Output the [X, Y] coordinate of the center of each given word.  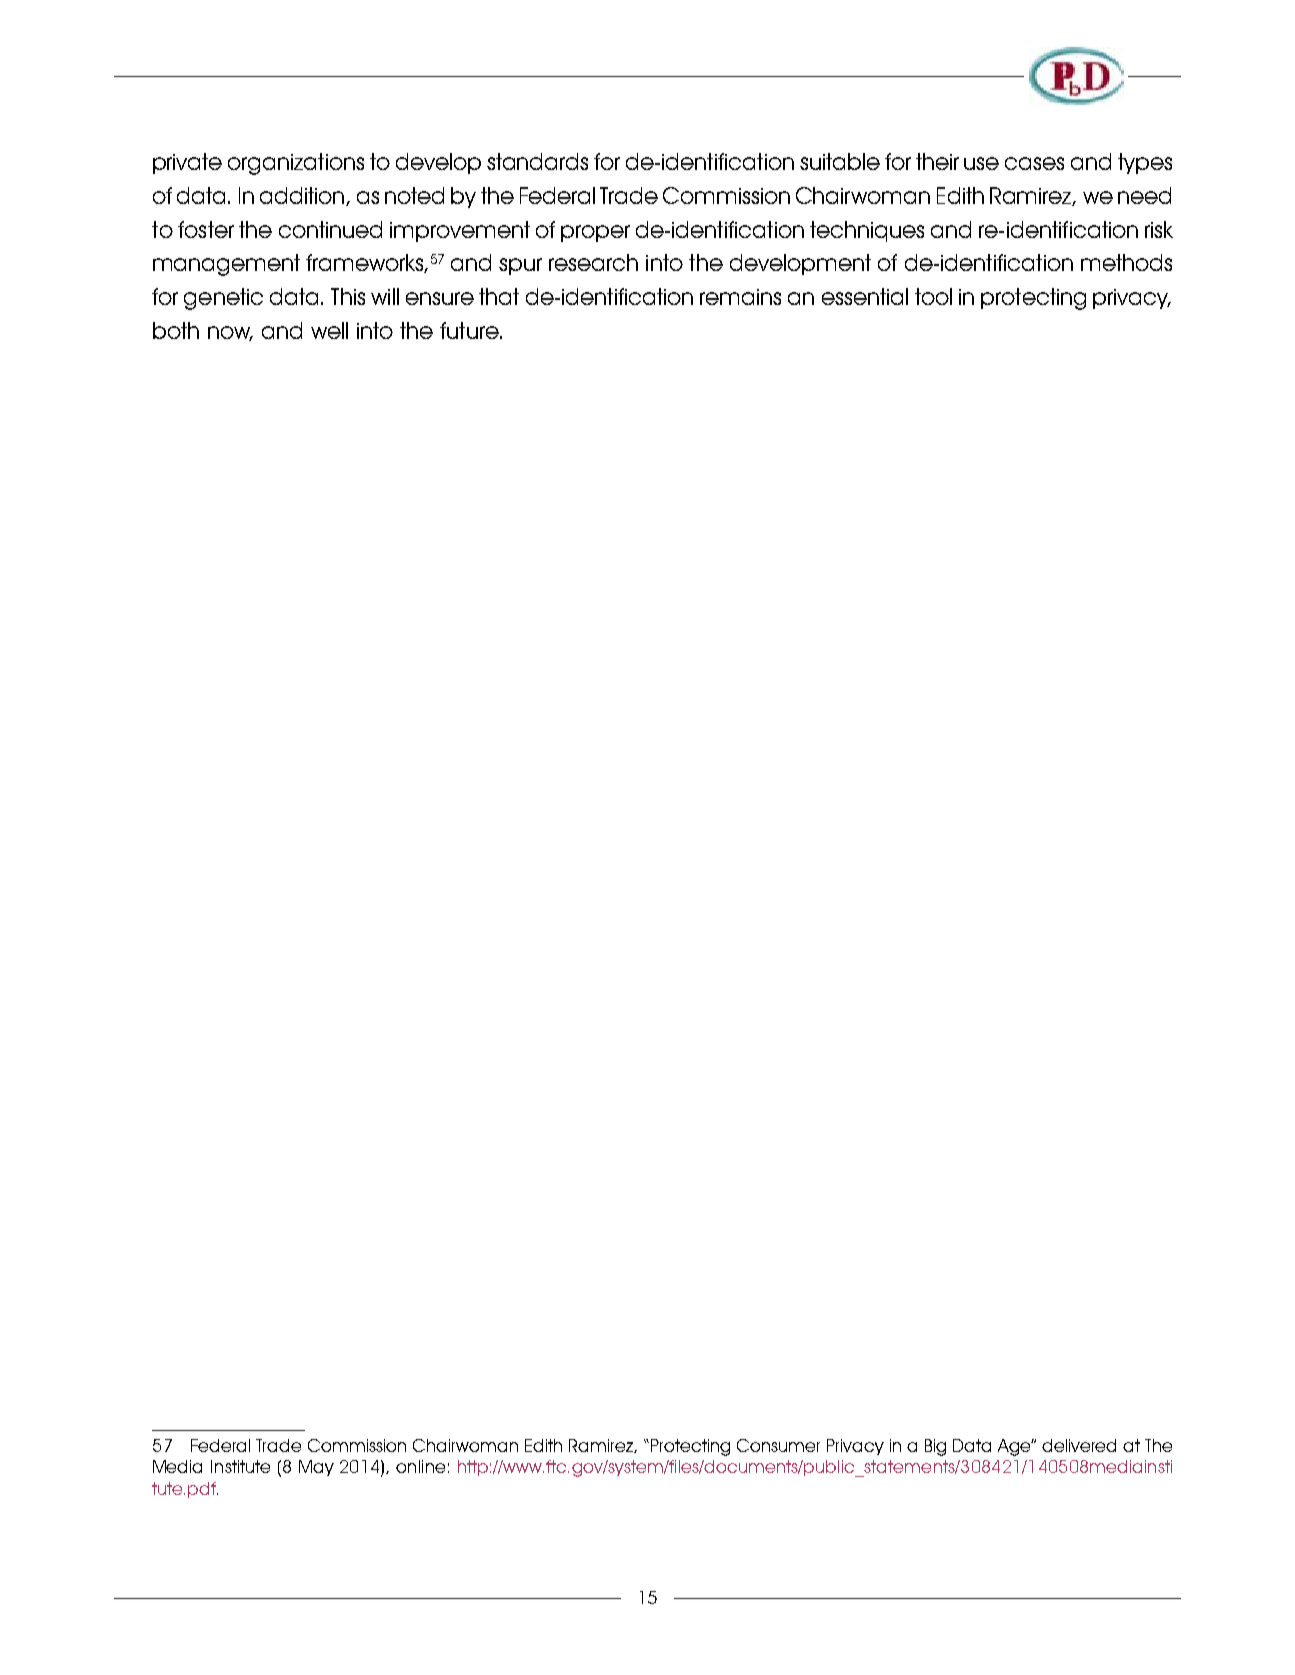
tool [933, 296]
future [470, 330]
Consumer [778, 1445]
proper [595, 233]
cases [1034, 163]
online [420, 1466]
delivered [1079, 1445]
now [230, 333]
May [316, 1468]
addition [303, 196]
